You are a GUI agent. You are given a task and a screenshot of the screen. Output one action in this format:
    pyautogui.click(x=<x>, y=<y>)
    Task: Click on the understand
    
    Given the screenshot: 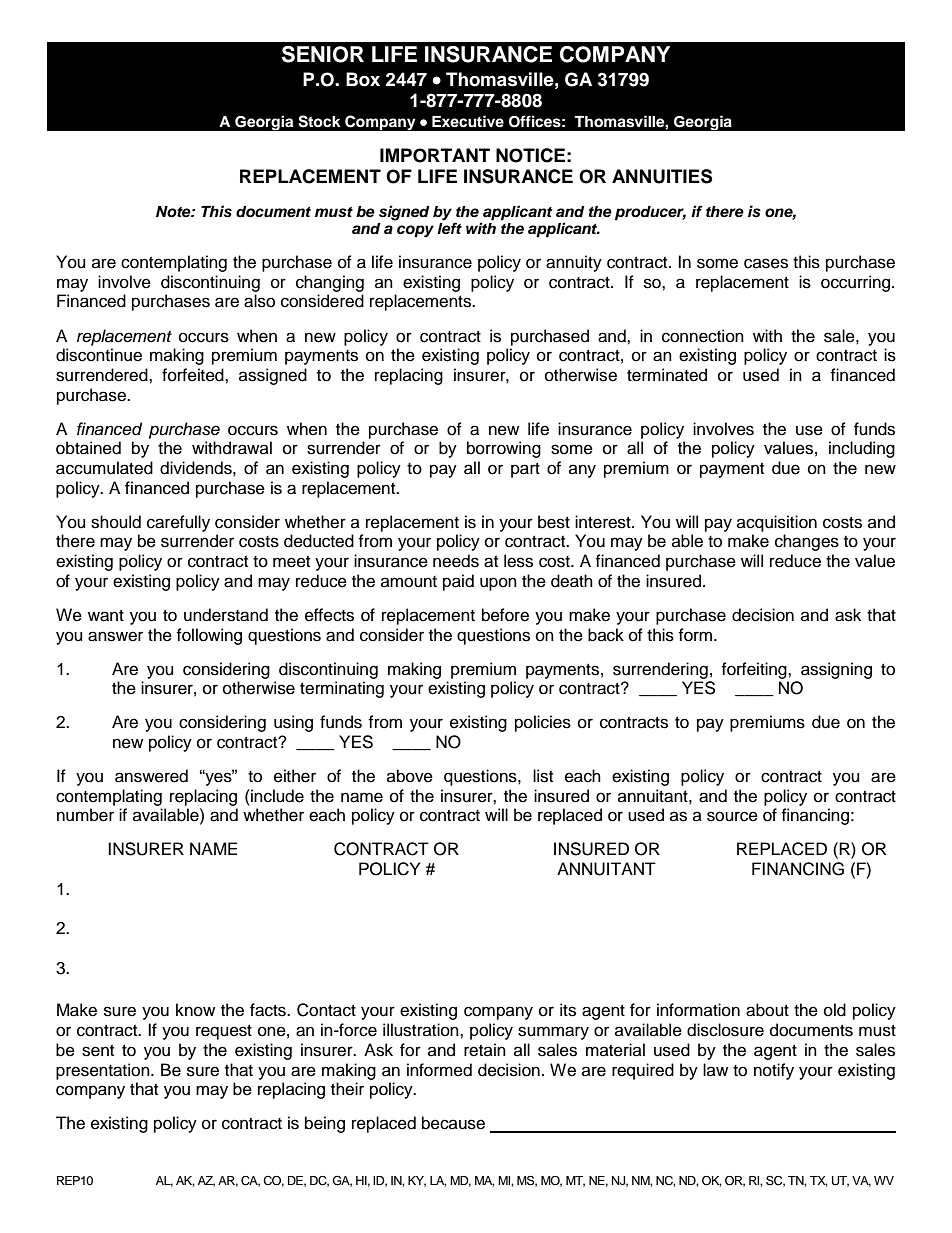 What is the action you would take?
    pyautogui.click(x=226, y=615)
